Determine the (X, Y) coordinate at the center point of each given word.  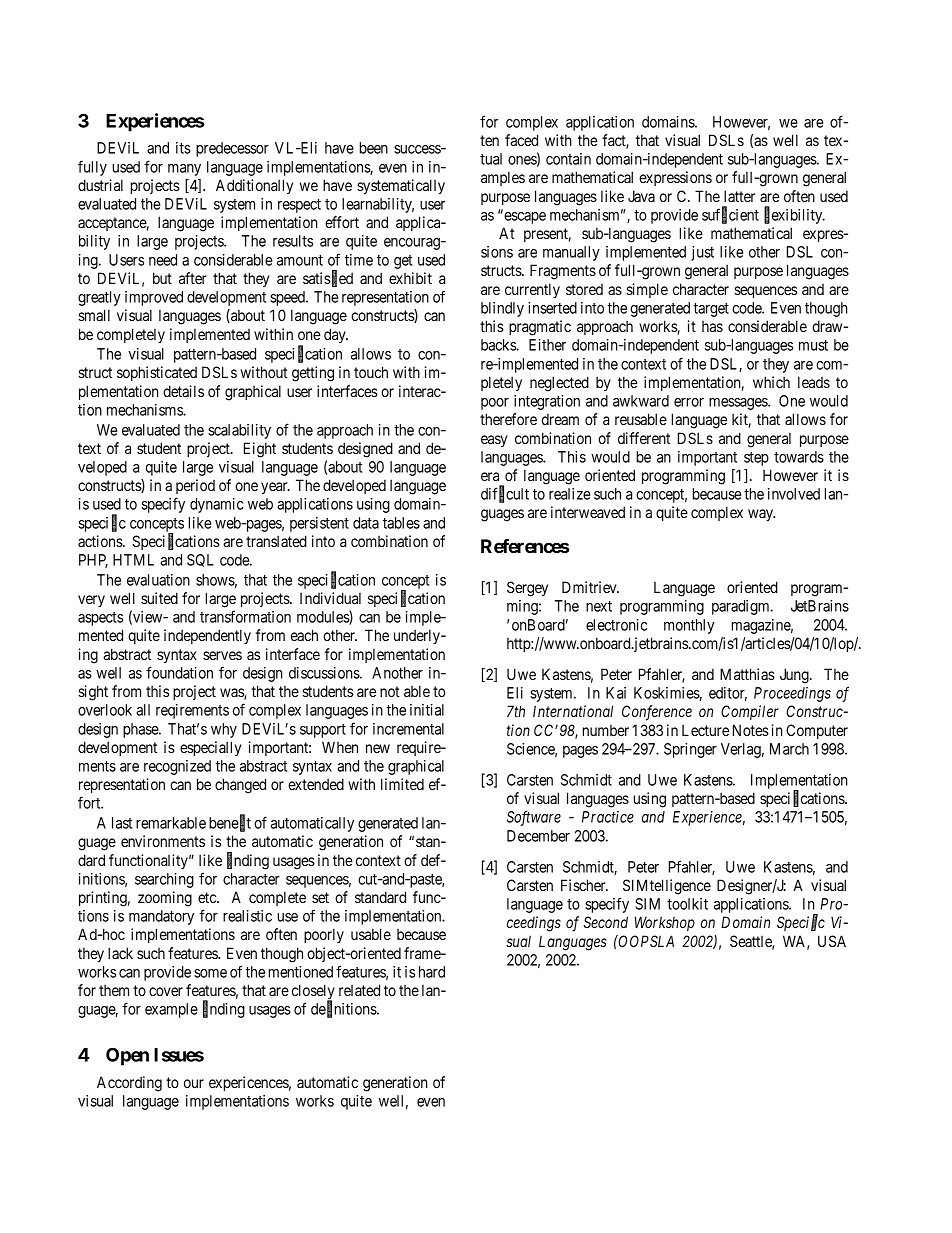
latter (739, 196)
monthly (689, 626)
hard (432, 972)
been (374, 148)
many (184, 170)
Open (127, 1056)
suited (159, 598)
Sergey (527, 589)
